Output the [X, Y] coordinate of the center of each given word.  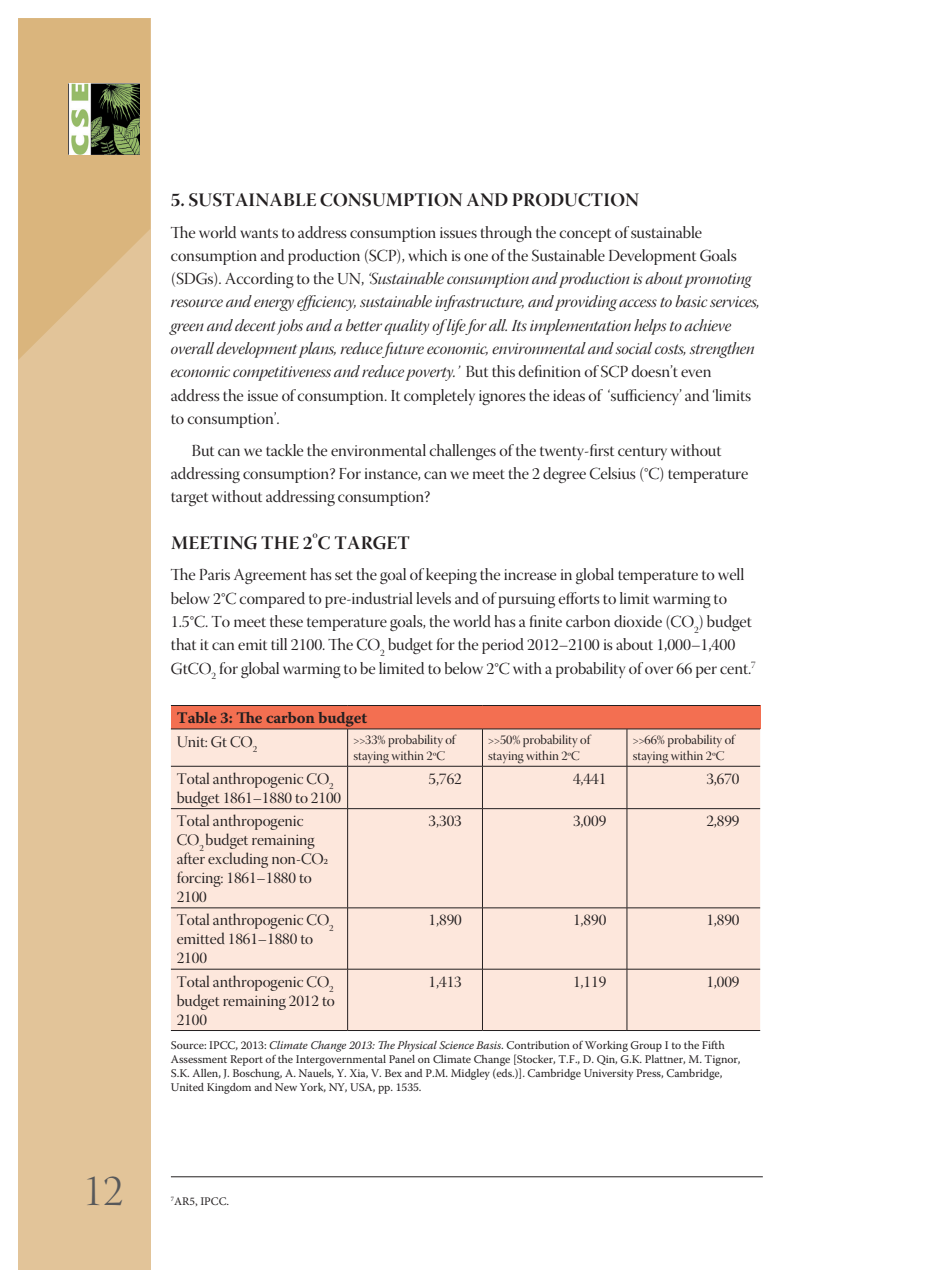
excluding [238, 860]
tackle [284, 450]
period [503, 646]
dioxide [638, 621]
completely [439, 397]
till [279, 644]
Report [246, 1060]
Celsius [613, 473]
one [476, 257]
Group [646, 1046]
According [259, 280]
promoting [718, 280]
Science [456, 1045]
